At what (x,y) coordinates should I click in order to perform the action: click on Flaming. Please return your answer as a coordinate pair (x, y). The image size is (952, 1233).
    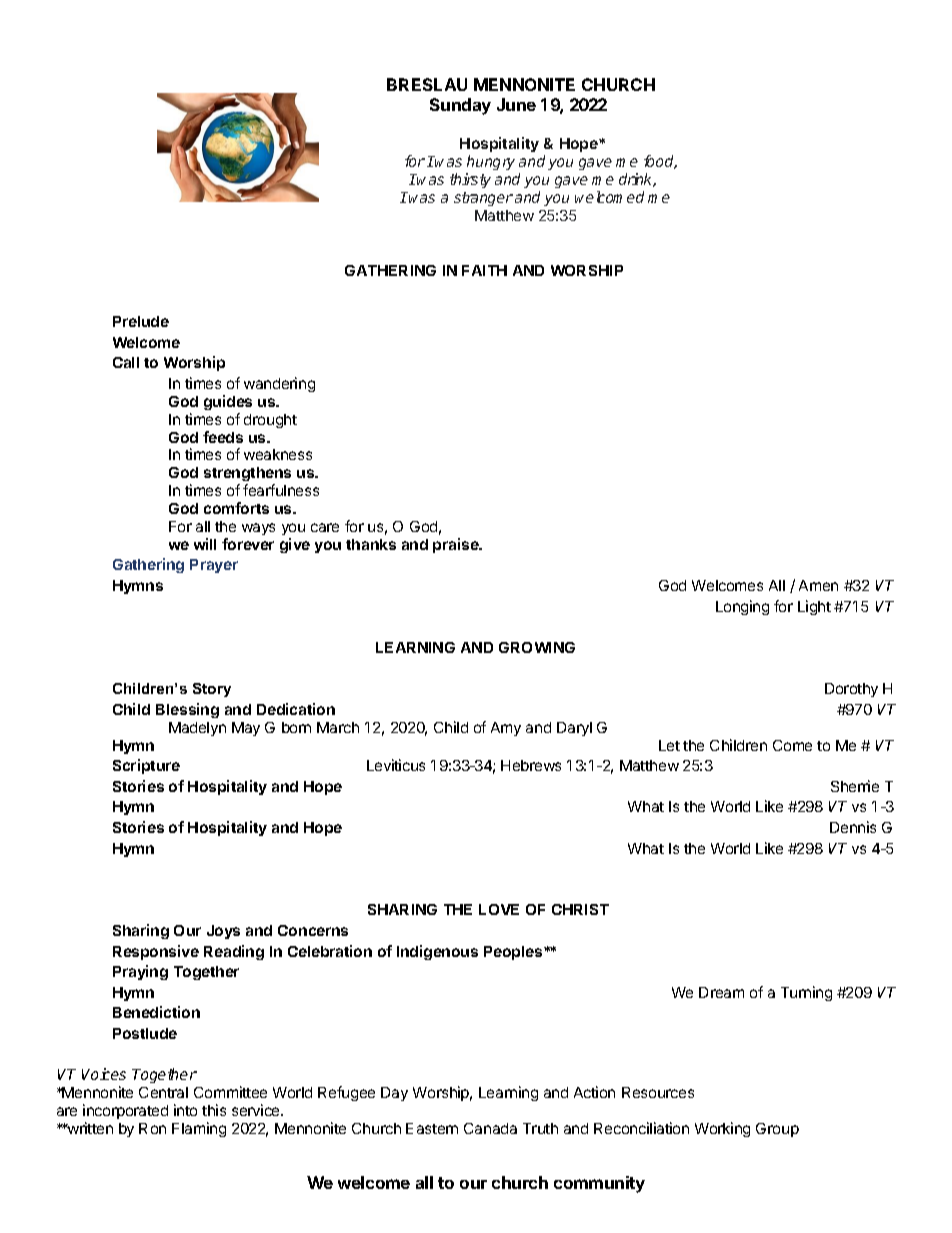
    Looking at the image, I should click on (199, 1129).
